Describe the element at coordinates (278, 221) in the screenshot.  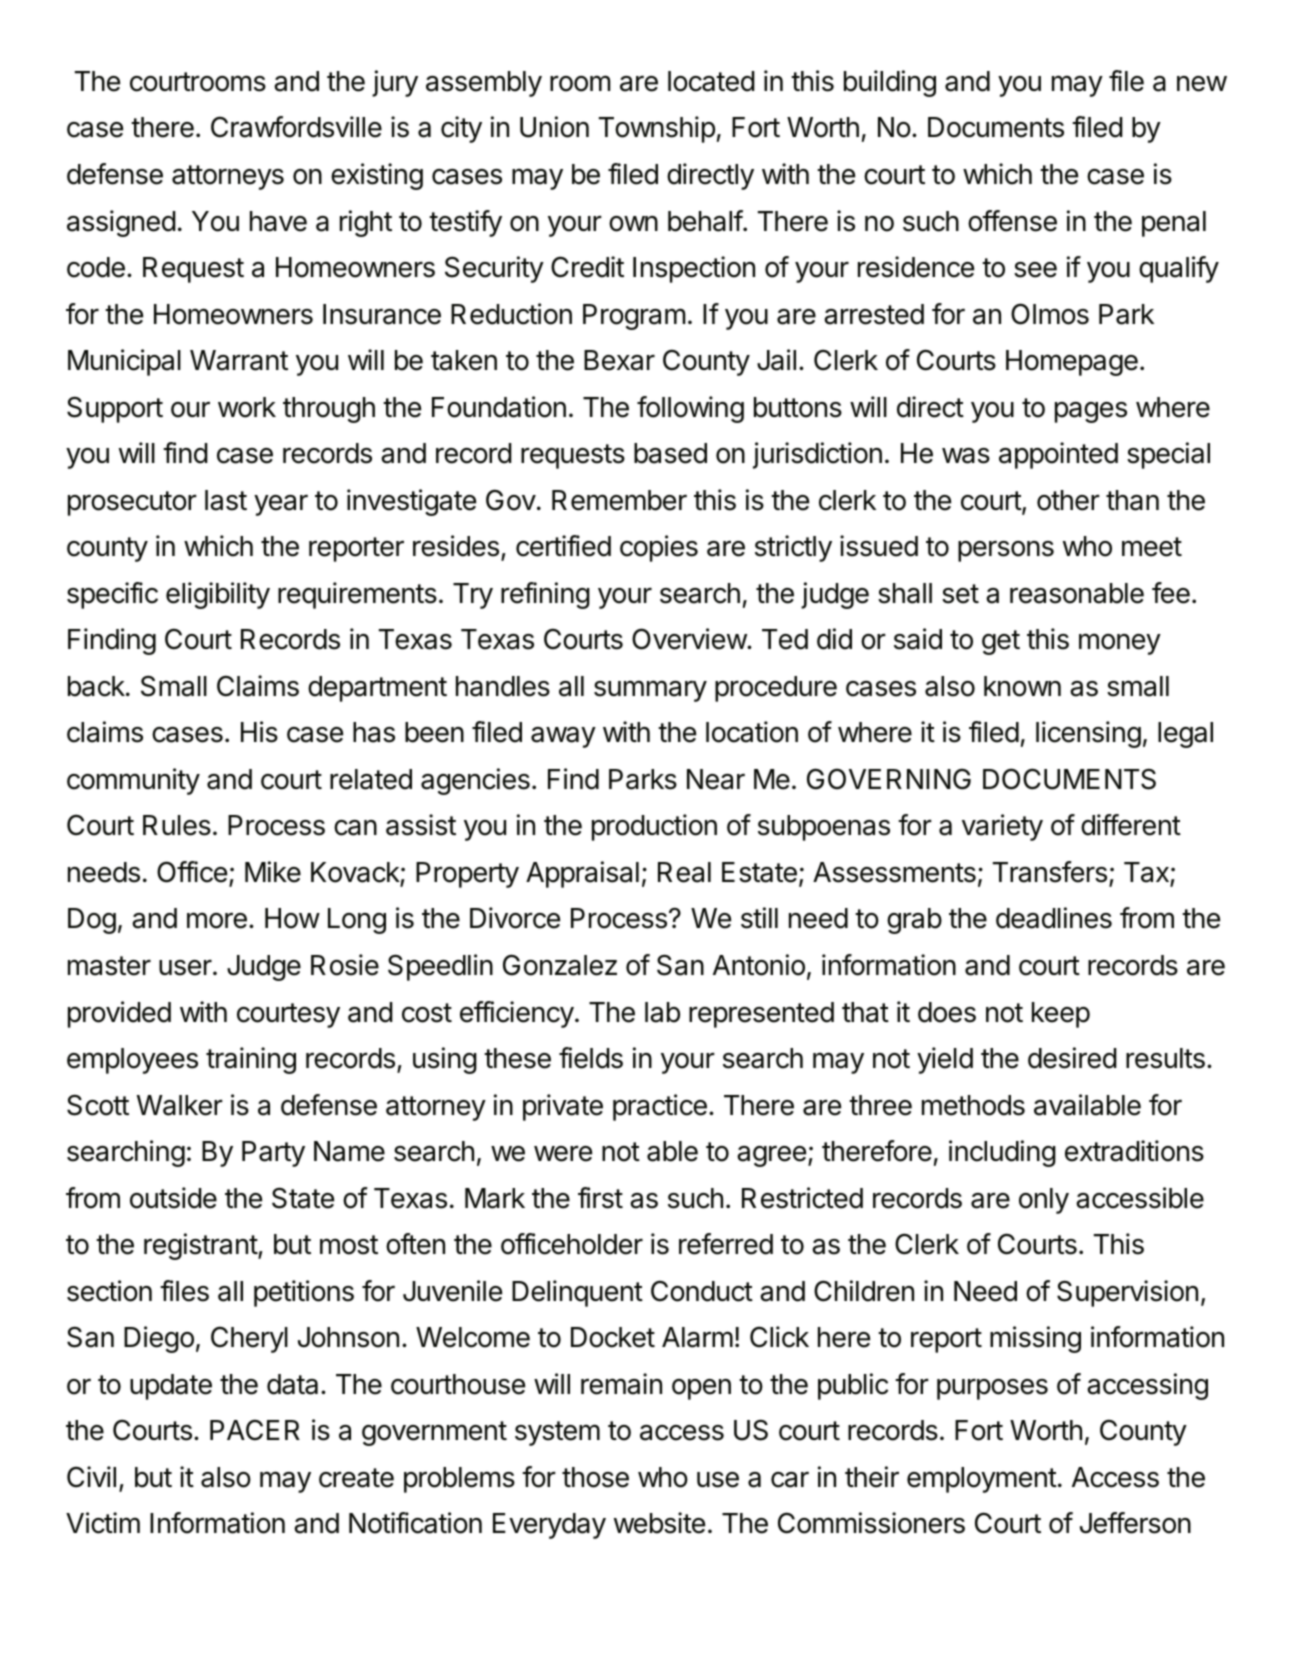
I see `have` at that location.
